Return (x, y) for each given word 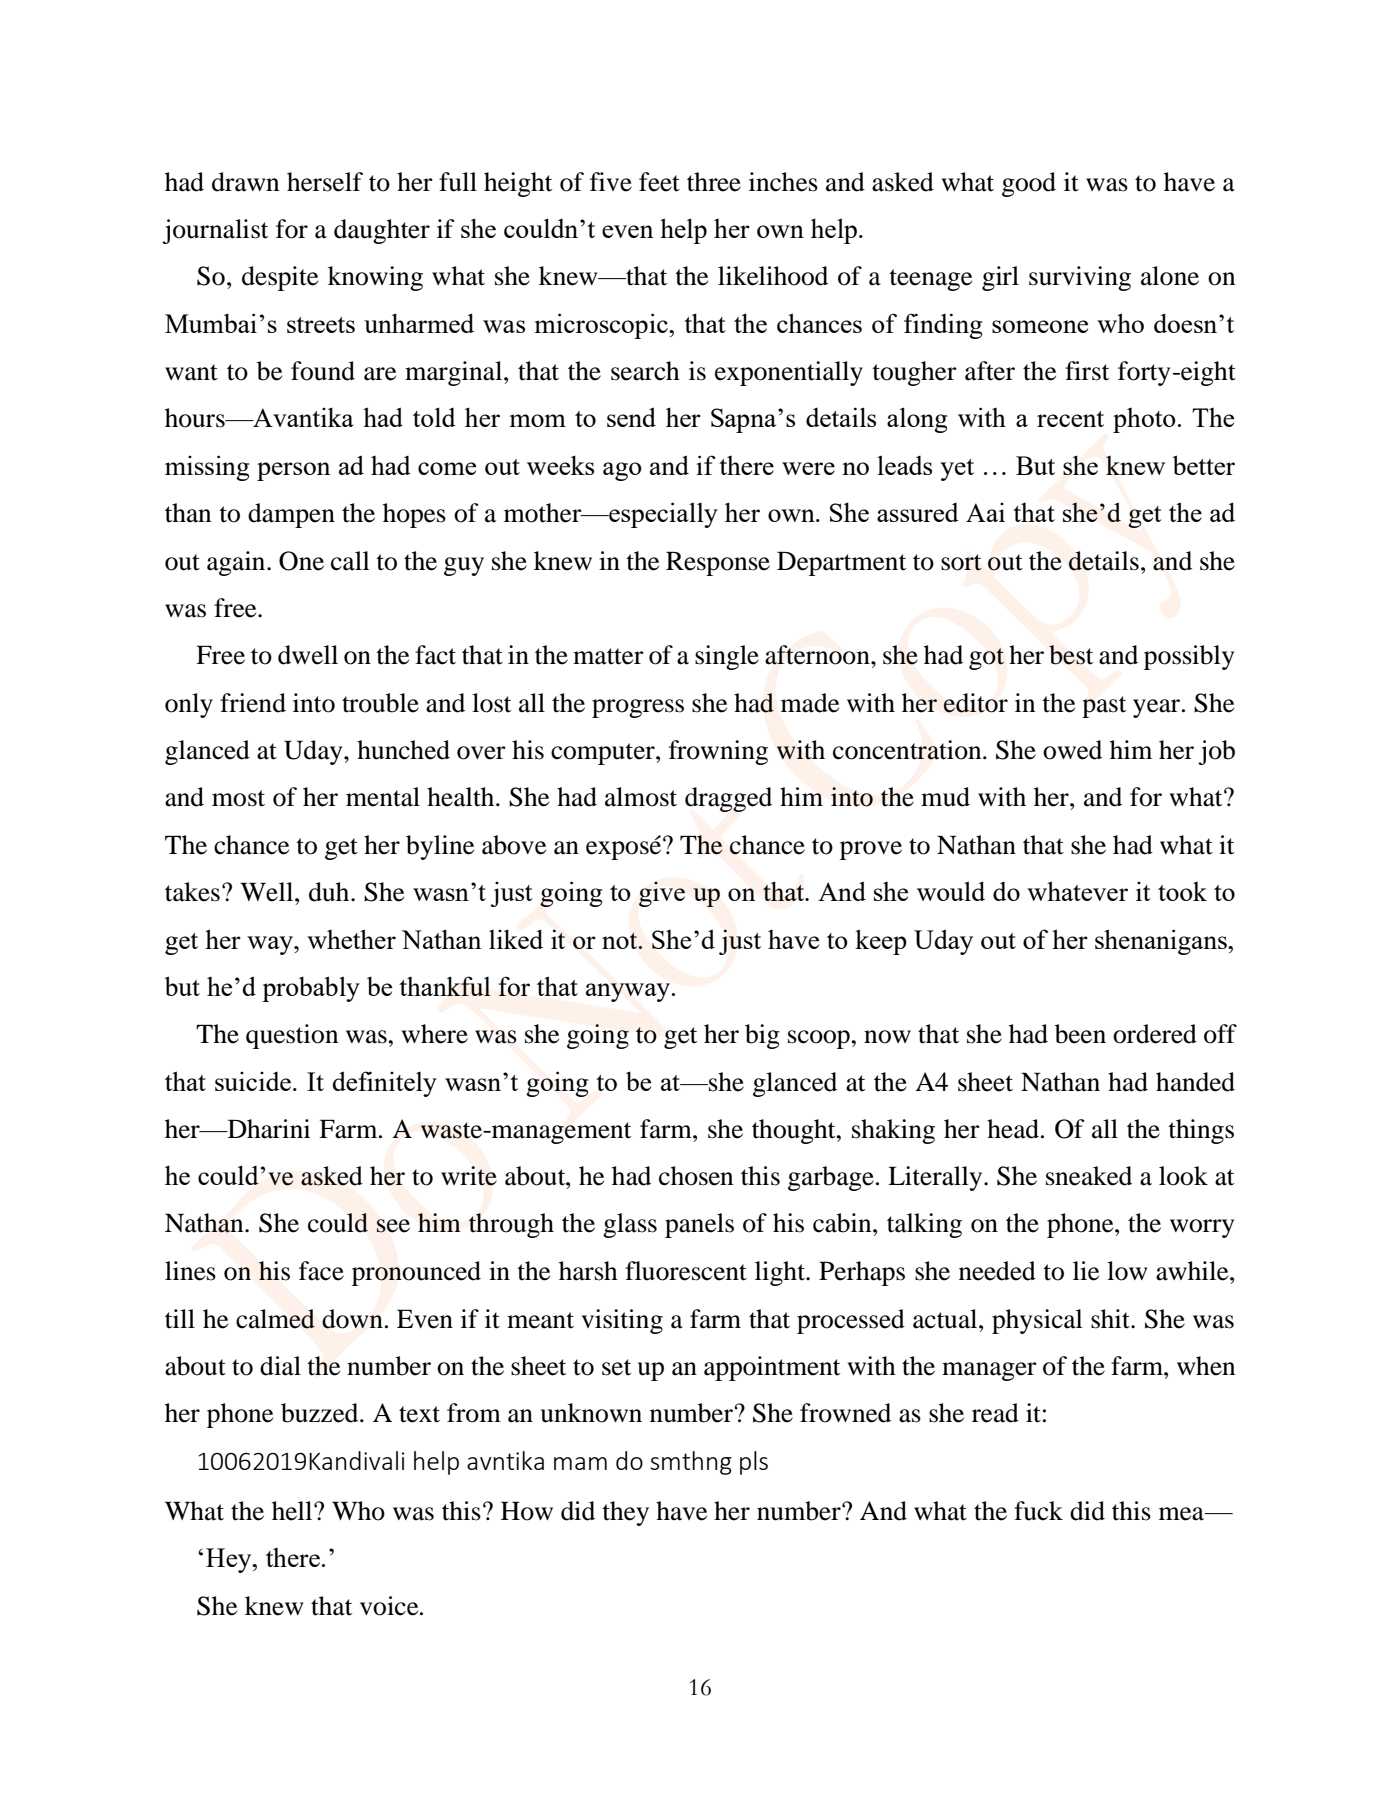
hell (293, 1511)
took (1182, 891)
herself (325, 182)
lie (1086, 1271)
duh (330, 892)
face (321, 1271)
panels (699, 1225)
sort (961, 562)
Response (718, 563)
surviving (1080, 278)
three (714, 182)
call (350, 561)
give (662, 894)
